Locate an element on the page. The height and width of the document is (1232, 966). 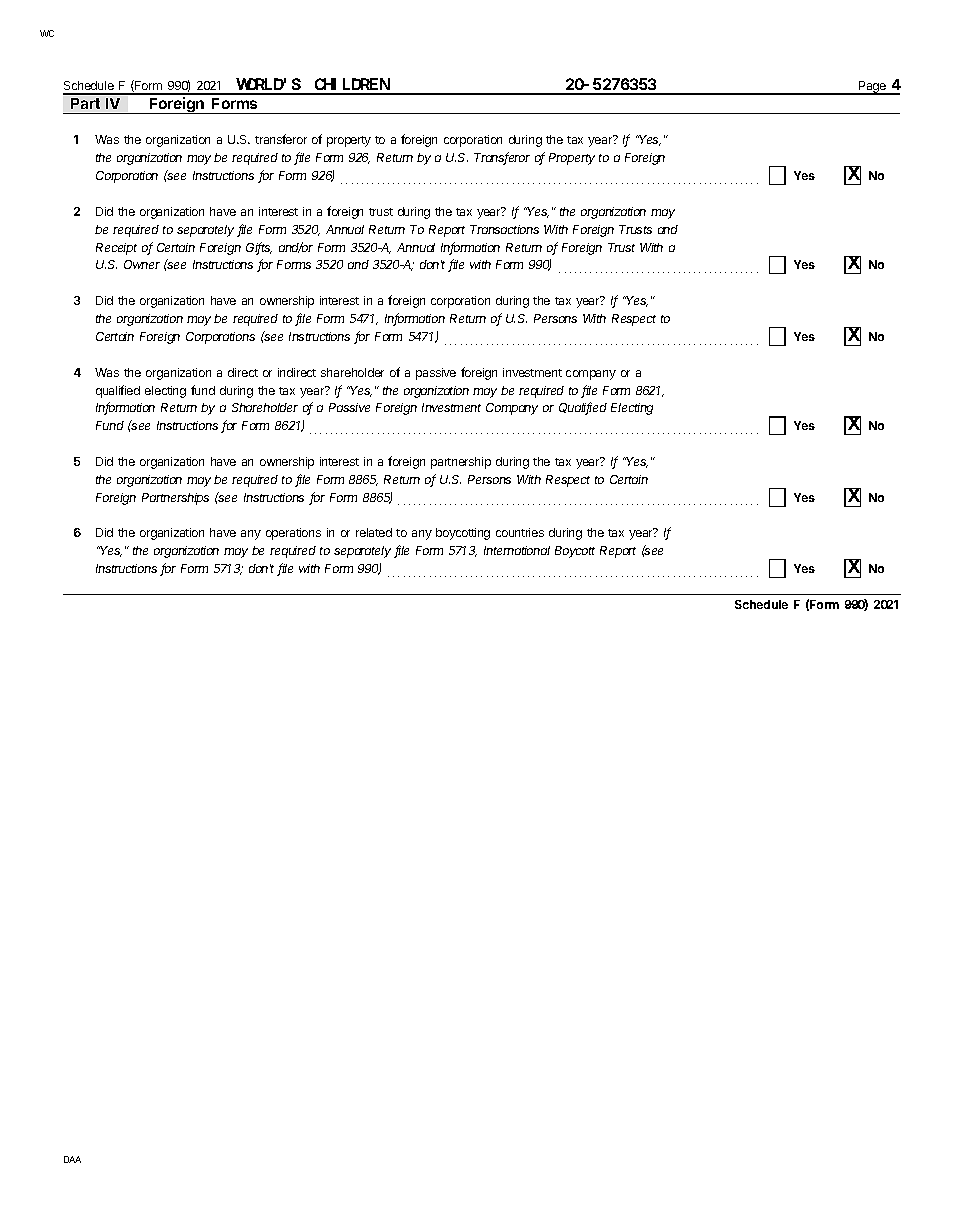
countries is located at coordinates (520, 532).
